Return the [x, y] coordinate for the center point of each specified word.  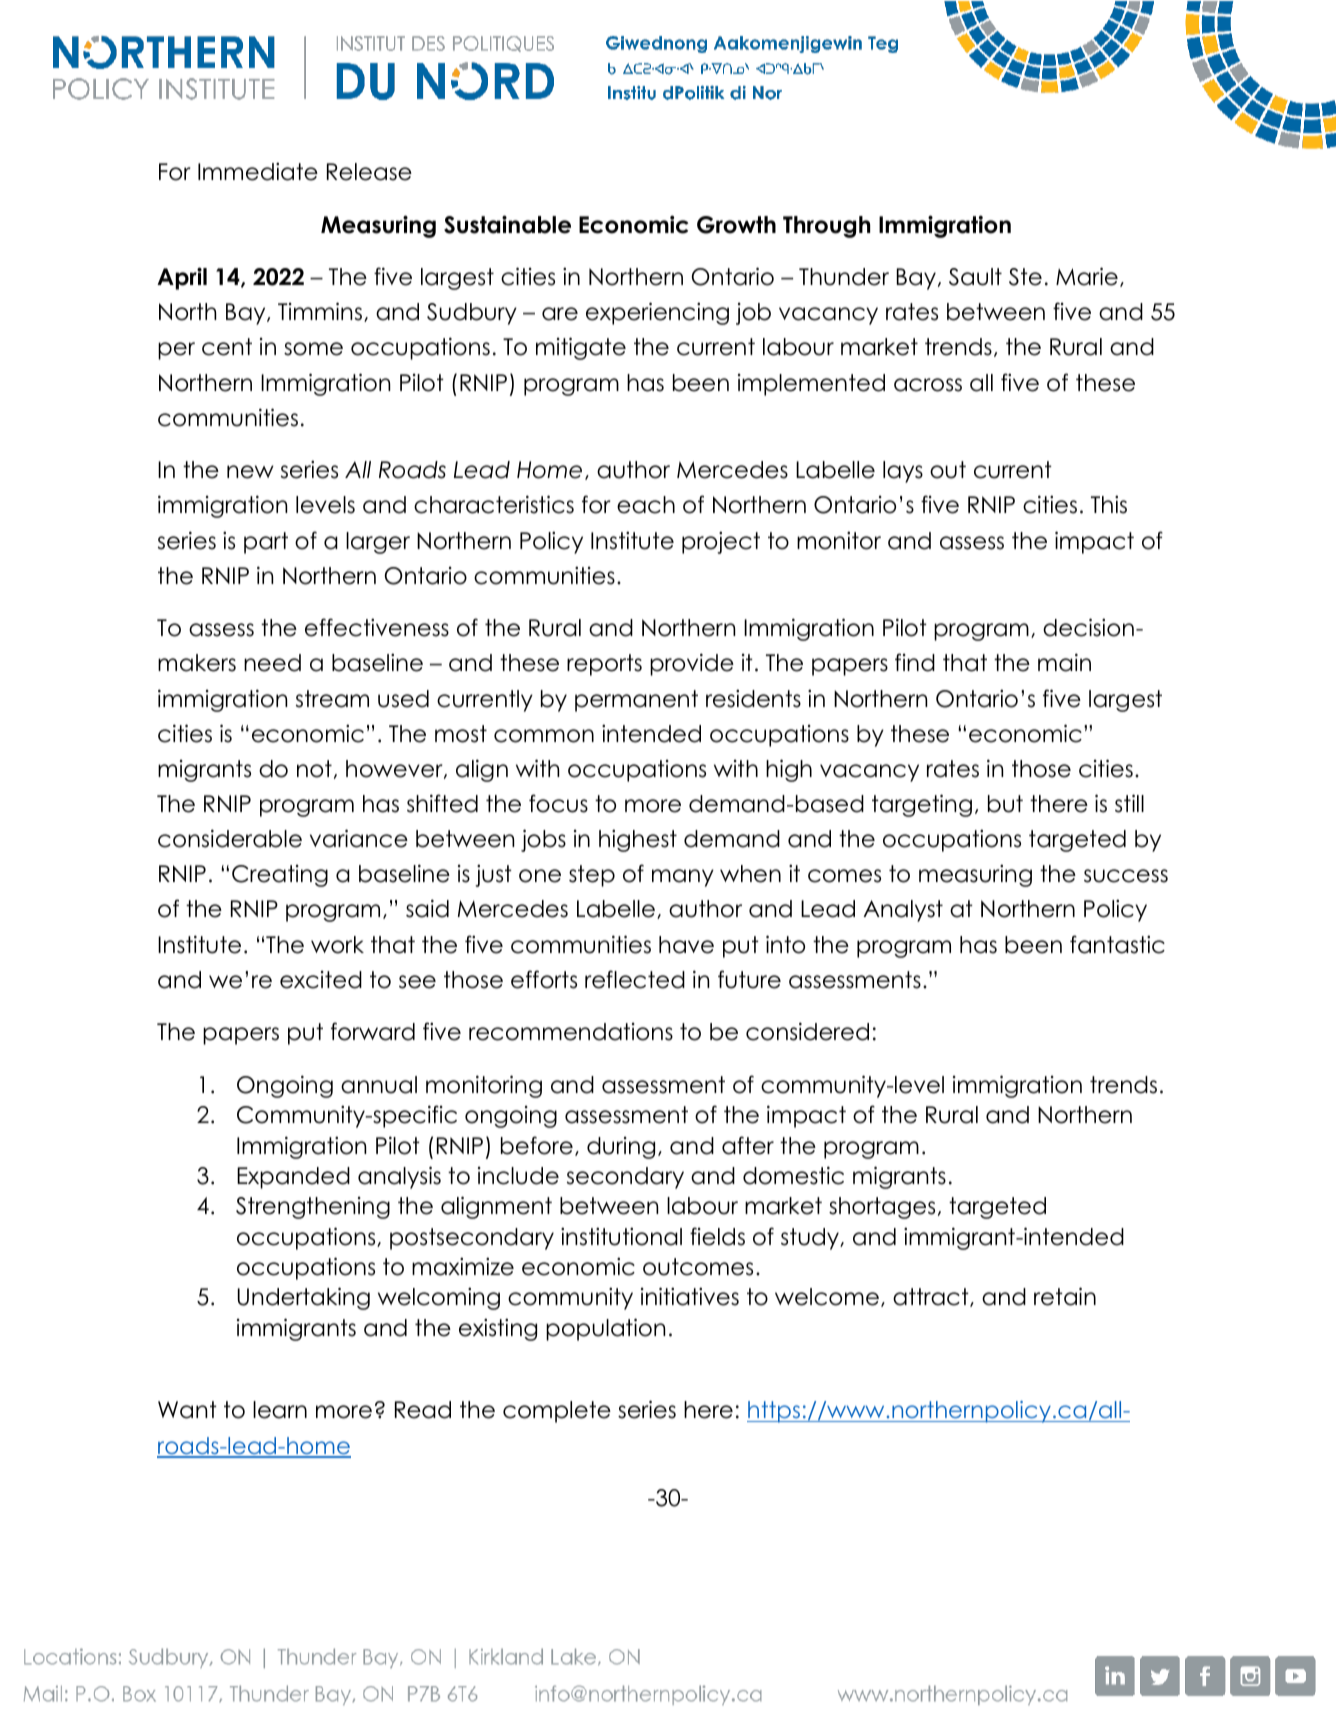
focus [558, 803]
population [605, 1329]
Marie [1087, 276]
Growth [736, 225]
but [1005, 804]
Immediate [258, 171]
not [314, 769]
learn [280, 1410]
